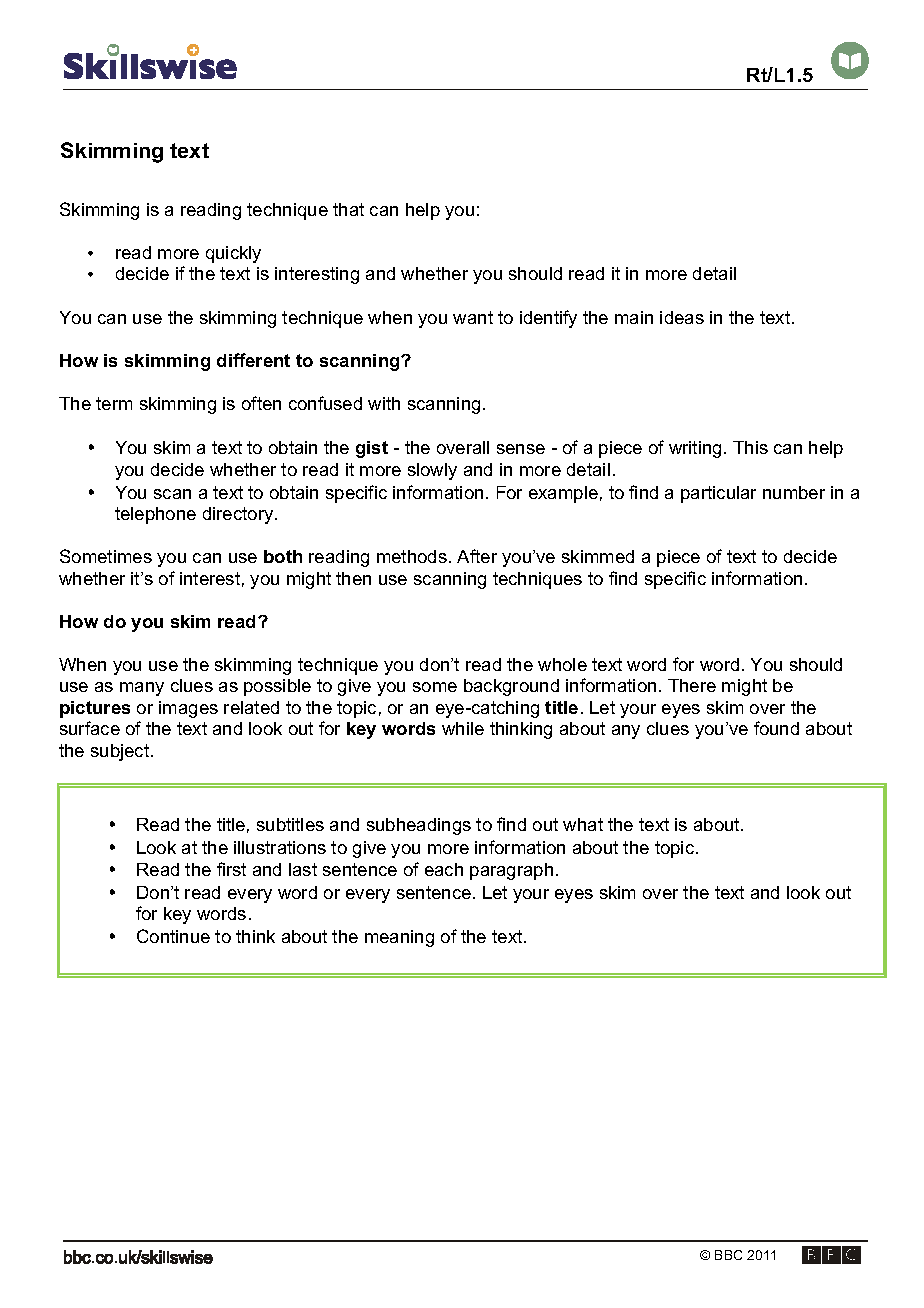 Image resolution: width=924 pixels, height=1308 pixels. Describe the element at coordinates (173, 936) in the document. I see `Continue` at that location.
